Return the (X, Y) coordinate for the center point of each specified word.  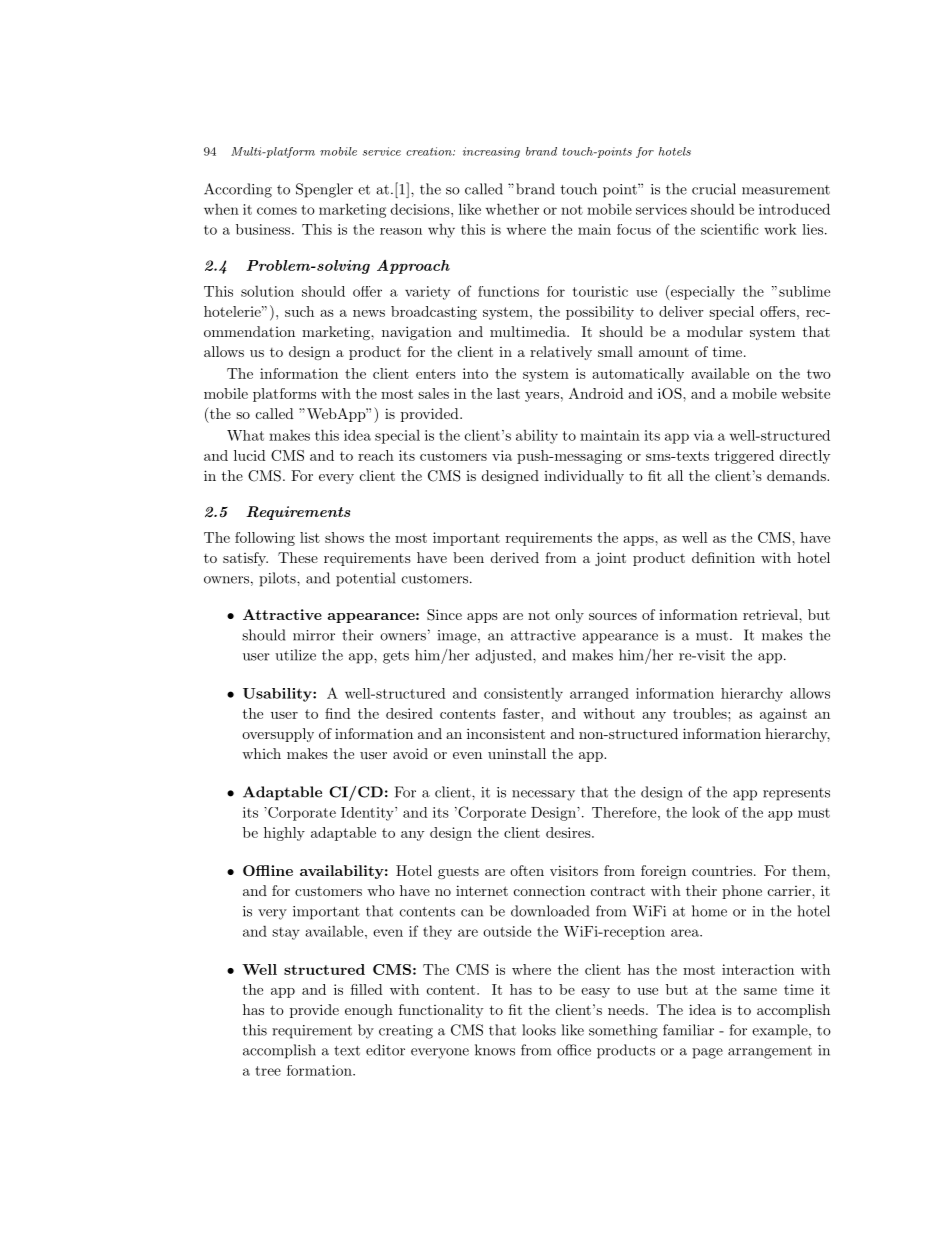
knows (495, 1050)
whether (512, 209)
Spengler (324, 190)
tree (268, 1071)
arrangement (770, 1052)
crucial (714, 189)
